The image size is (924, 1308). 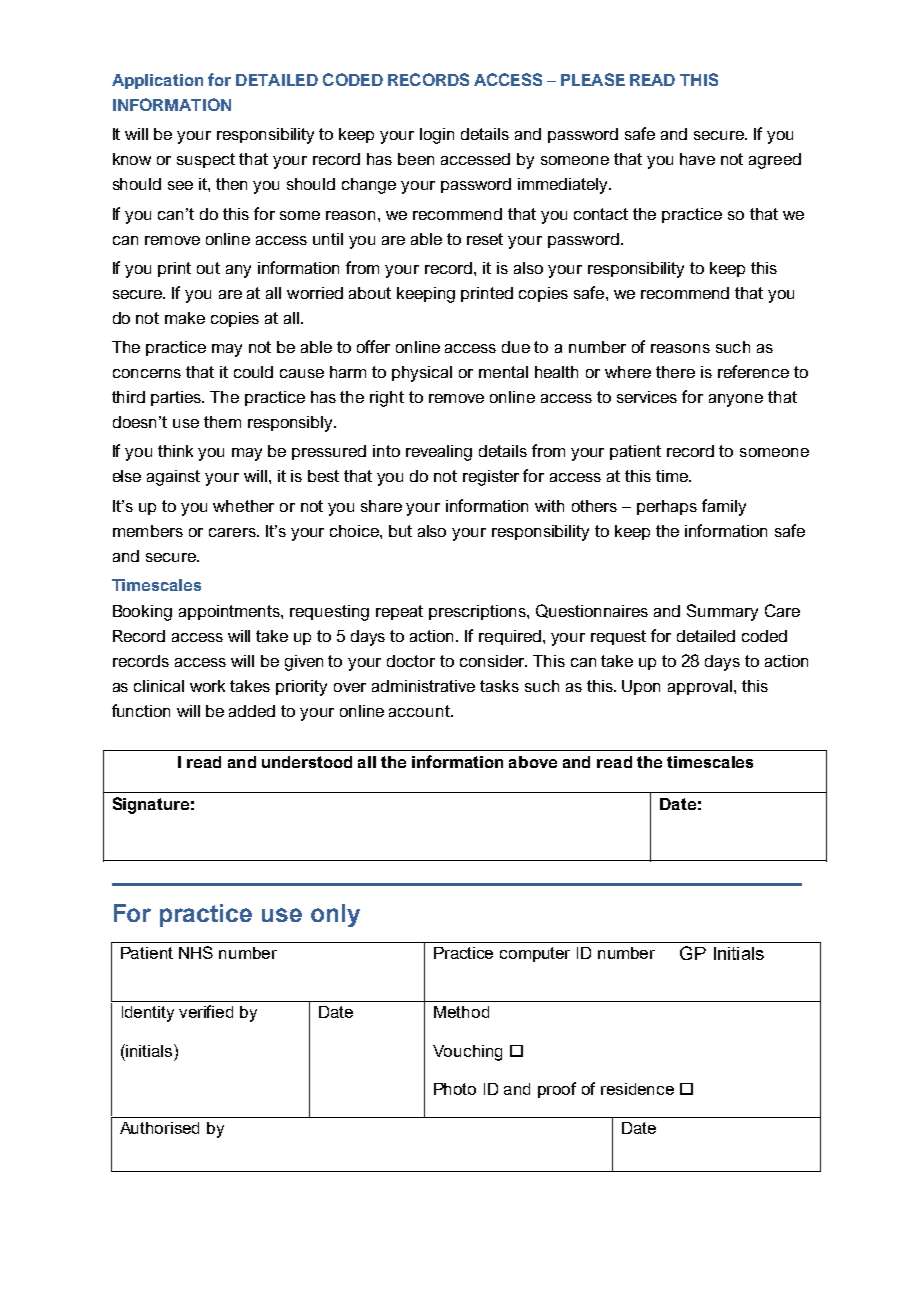 I want to click on Authorised, so click(x=159, y=1128).
